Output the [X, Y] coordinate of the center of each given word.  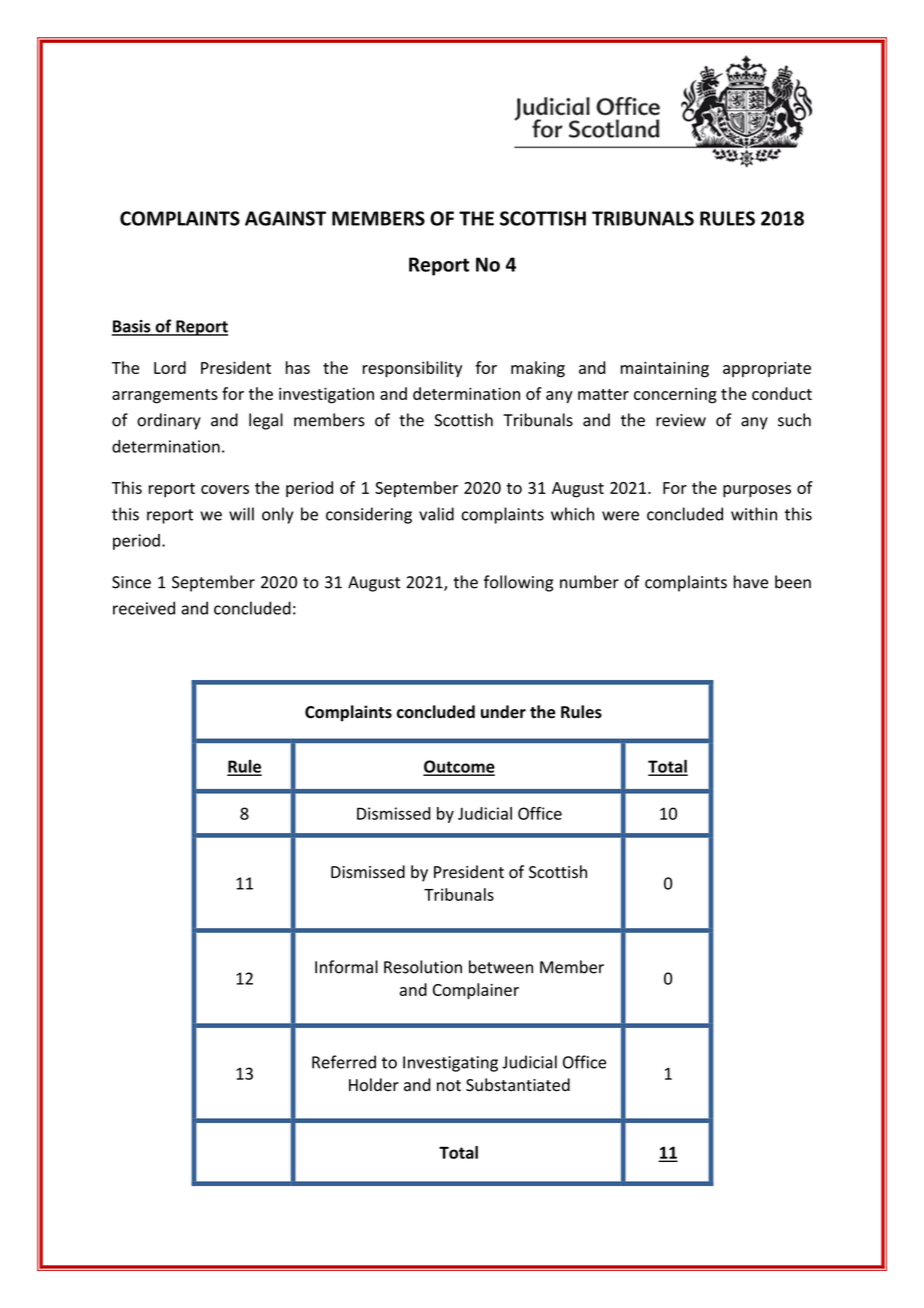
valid [436, 514]
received [144, 608]
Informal [346, 967]
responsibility [412, 369]
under [503, 712]
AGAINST [285, 218]
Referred [344, 1062]
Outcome [459, 767]
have [751, 582]
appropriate [767, 369]
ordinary [169, 421]
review [681, 420]
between [501, 967]
